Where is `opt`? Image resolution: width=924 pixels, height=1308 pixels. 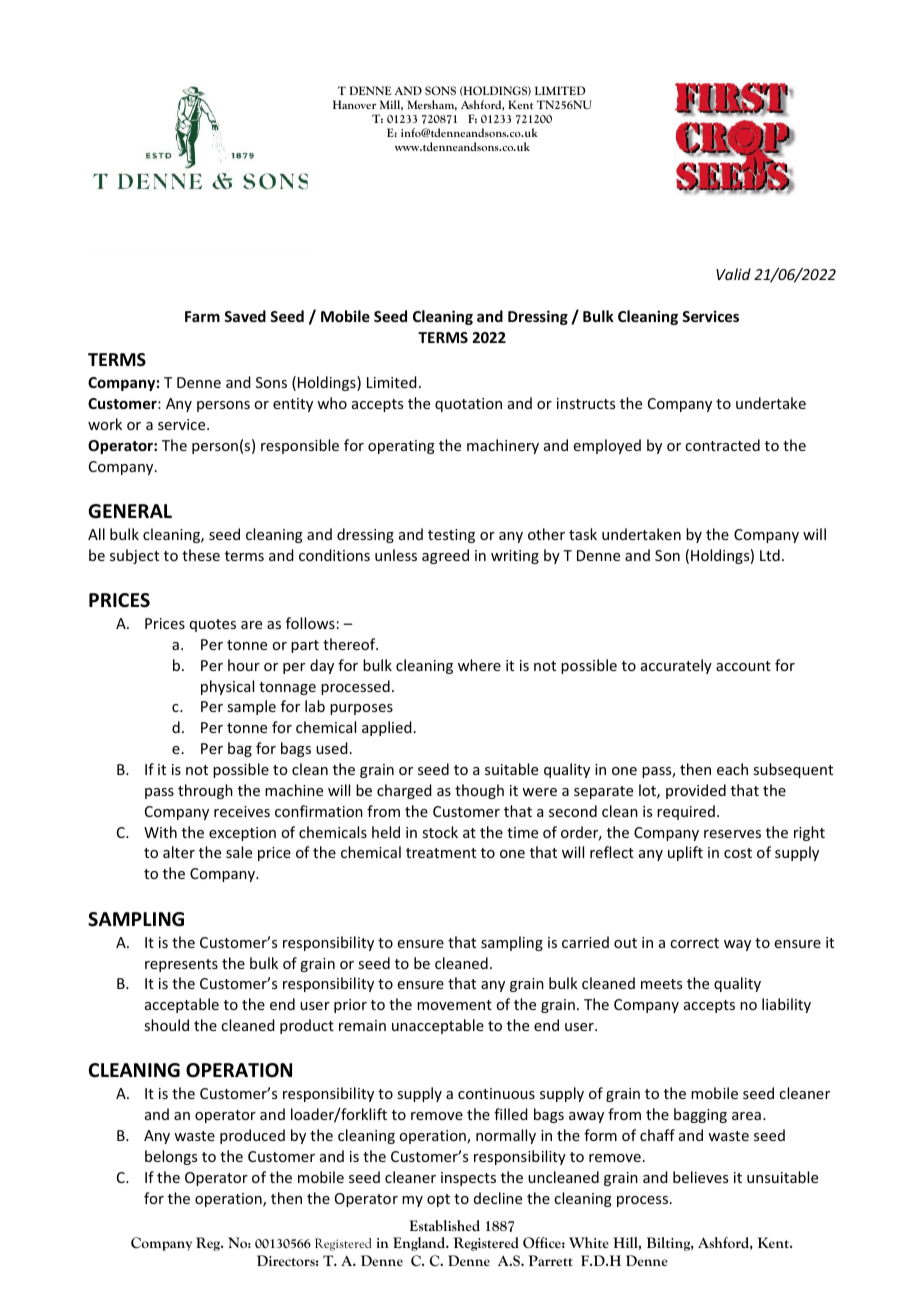
opt is located at coordinates (438, 1200).
